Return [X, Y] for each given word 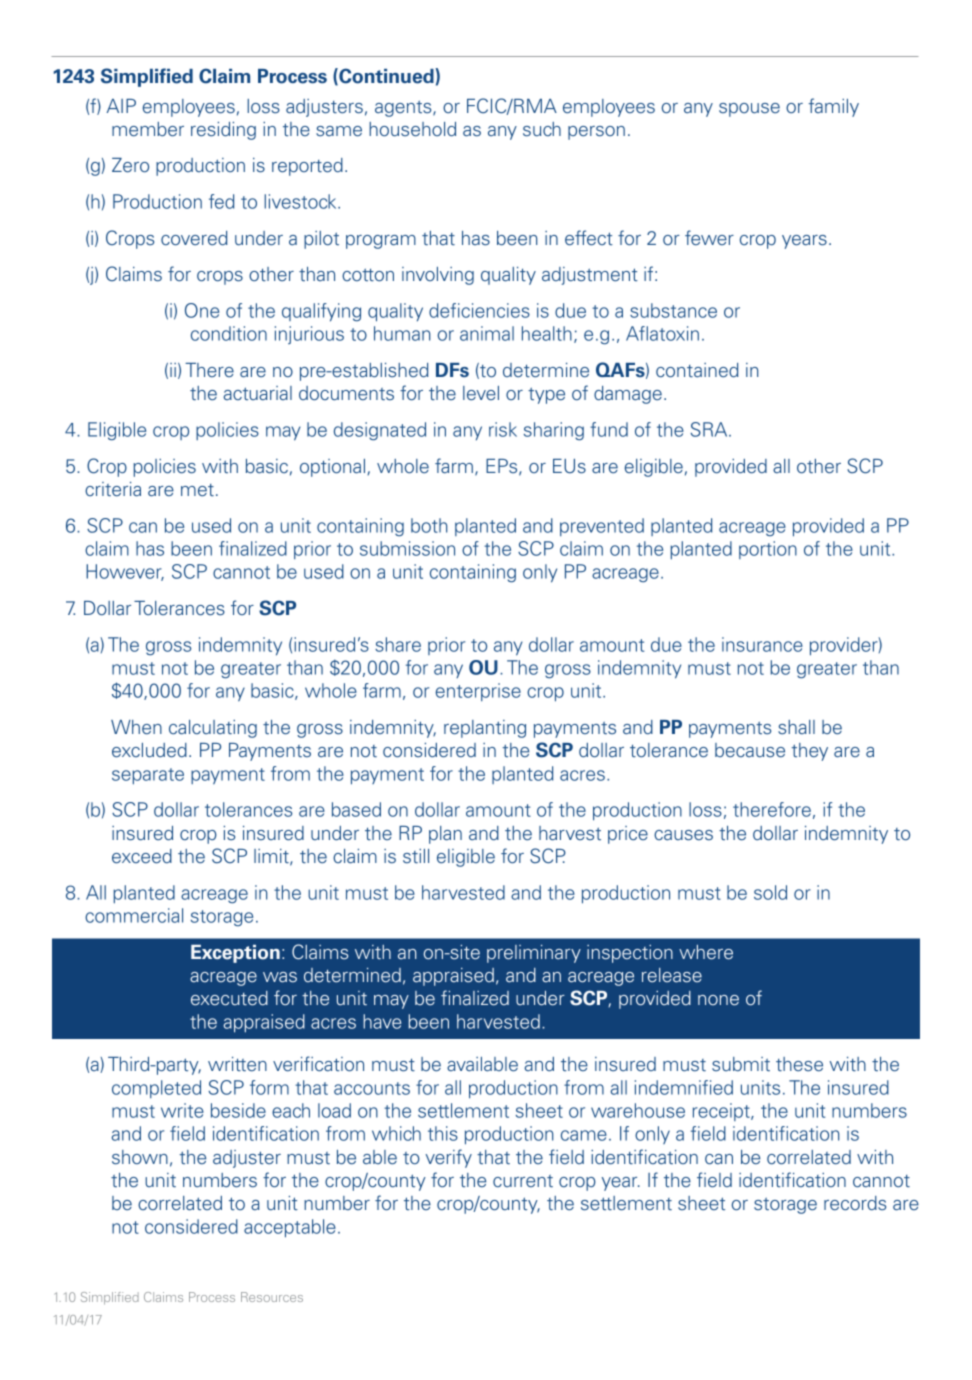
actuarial [258, 393]
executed [229, 998]
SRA [710, 429]
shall [796, 727]
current [523, 1181]
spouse [749, 110]
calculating [213, 729]
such [542, 129]
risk [503, 429]
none [718, 1000]
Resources [272, 1297]
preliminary [534, 954]
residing [223, 131]
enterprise [478, 692]
